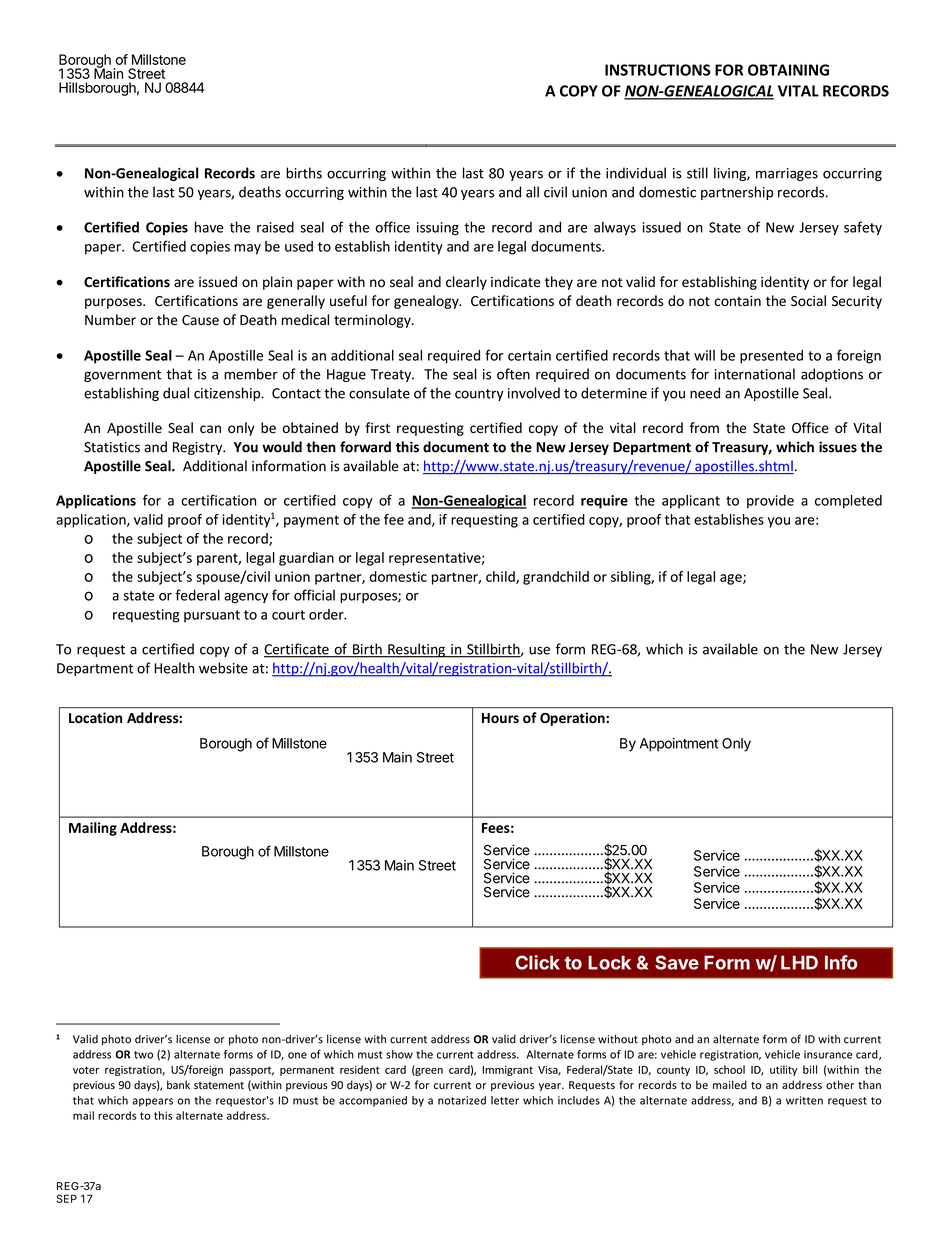 This page has height=1233, width=952. I want to click on OBTAINING, so click(788, 70).
